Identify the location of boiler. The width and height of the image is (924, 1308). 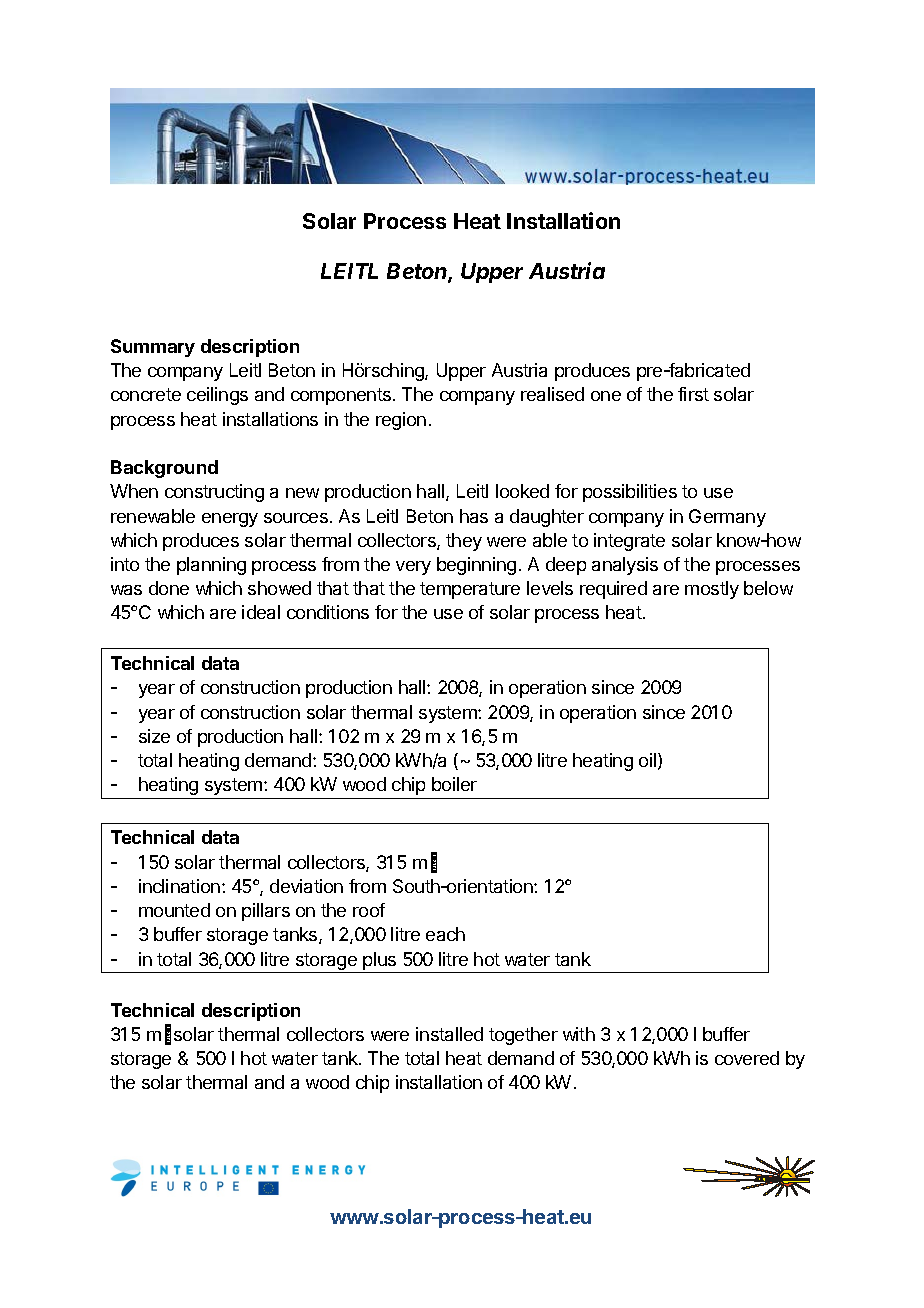
(454, 784).
